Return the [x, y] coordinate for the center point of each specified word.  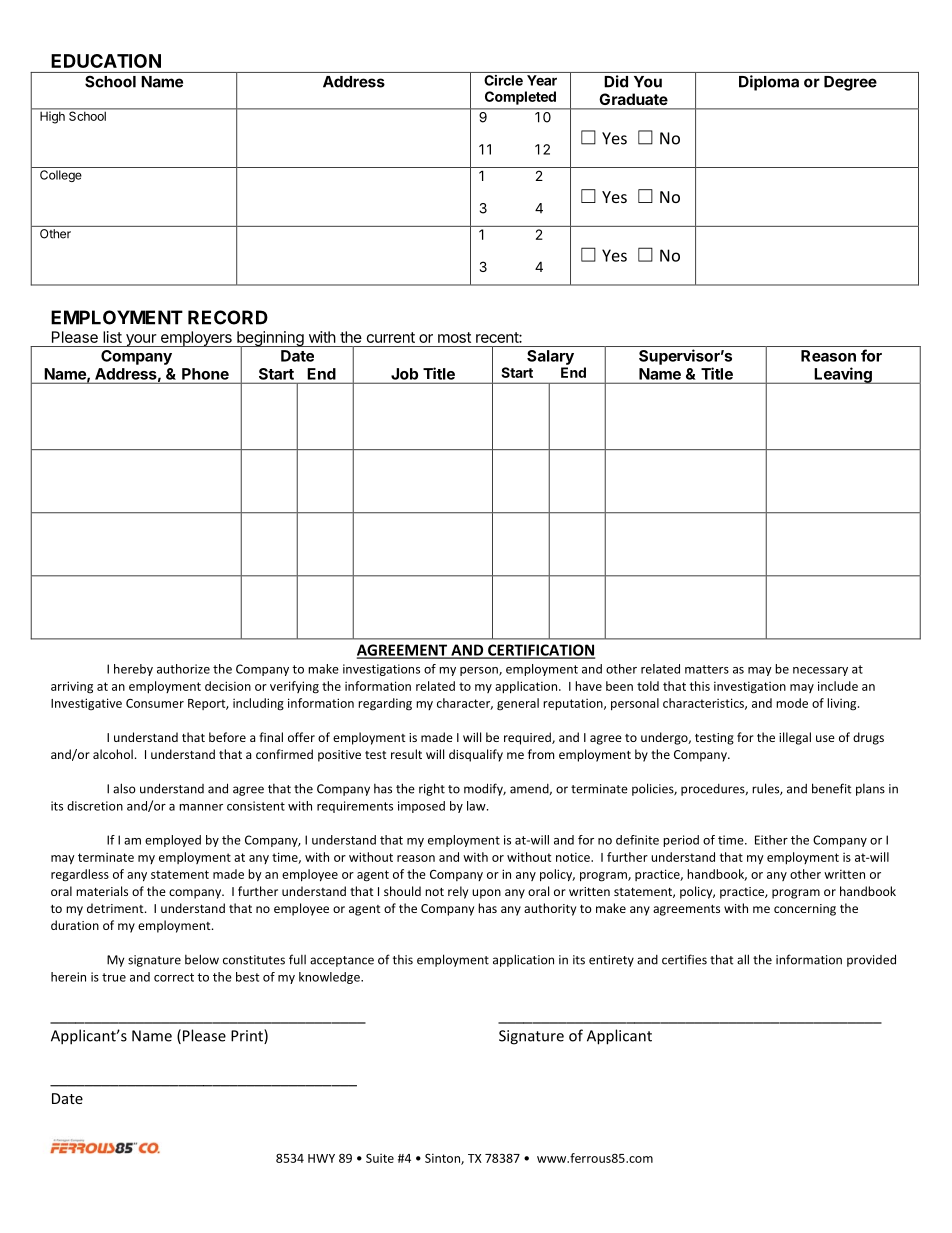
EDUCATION [106, 61]
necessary [820, 671]
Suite [380, 1158]
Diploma [769, 83]
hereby [133, 670]
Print [248, 1036]
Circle [503, 80]
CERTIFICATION [540, 651]
